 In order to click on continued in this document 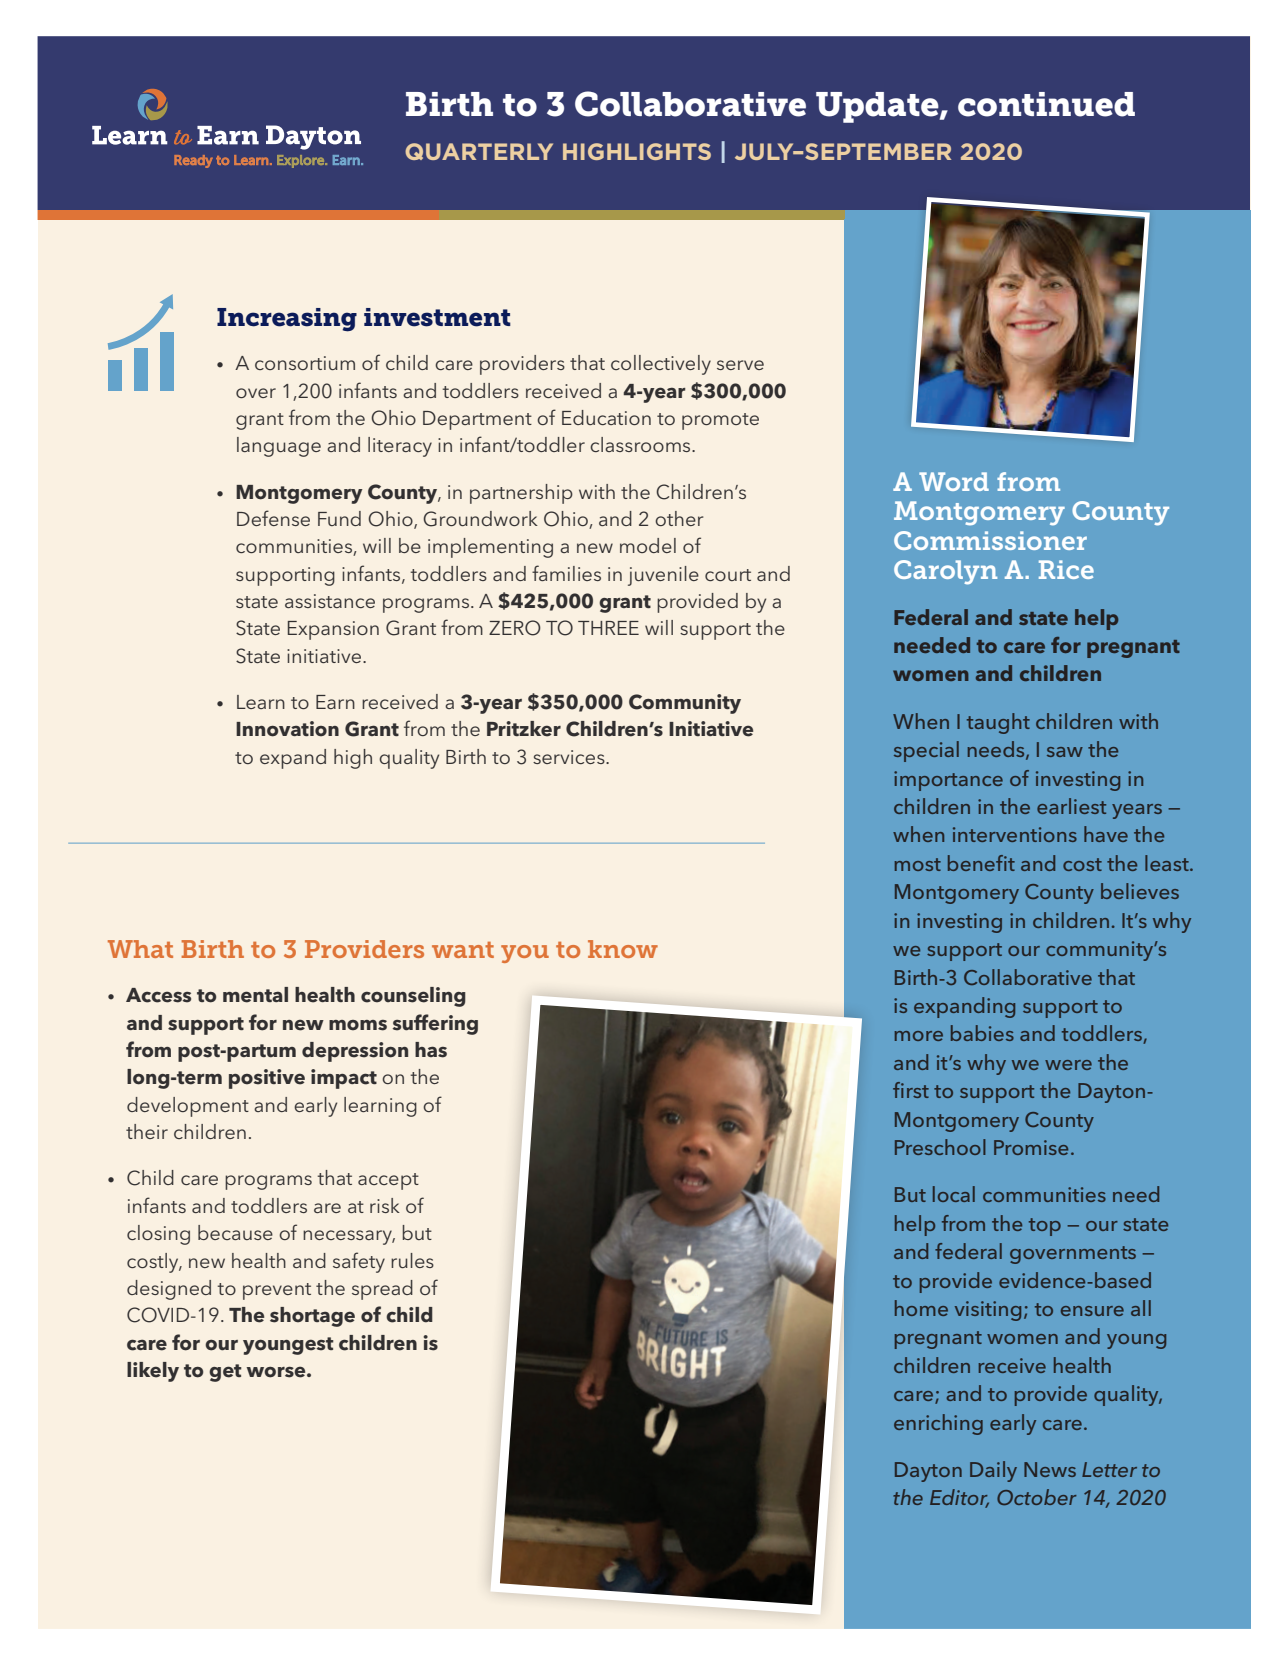, I will do `click(1046, 104)`.
